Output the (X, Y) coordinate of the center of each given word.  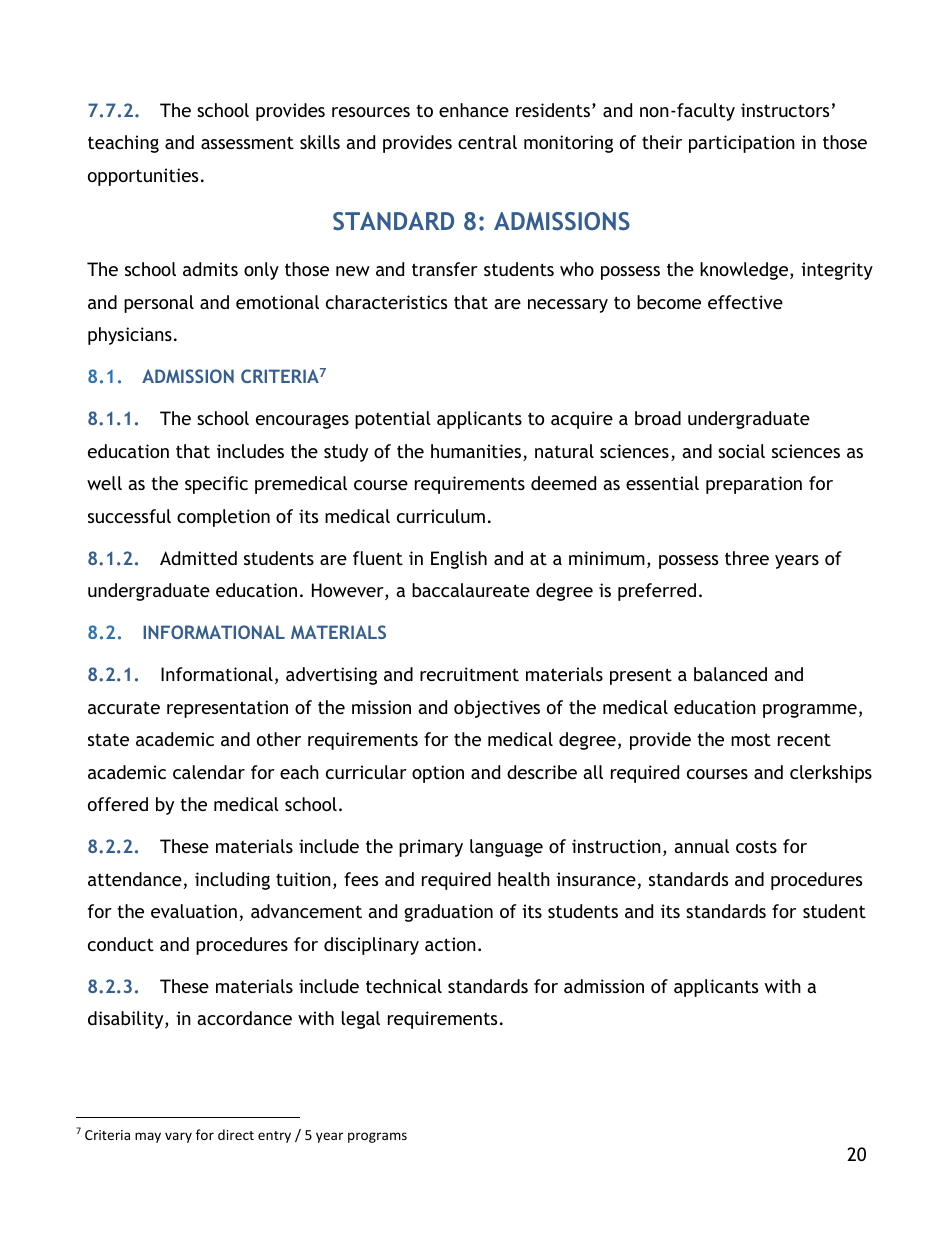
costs (756, 846)
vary (178, 1137)
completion (223, 518)
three (747, 558)
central (487, 142)
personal (159, 304)
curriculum (441, 516)
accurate (124, 708)
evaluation (194, 911)
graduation (448, 913)
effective (745, 302)
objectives (497, 709)
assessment (247, 142)
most (751, 739)
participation (742, 144)
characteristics (386, 302)
